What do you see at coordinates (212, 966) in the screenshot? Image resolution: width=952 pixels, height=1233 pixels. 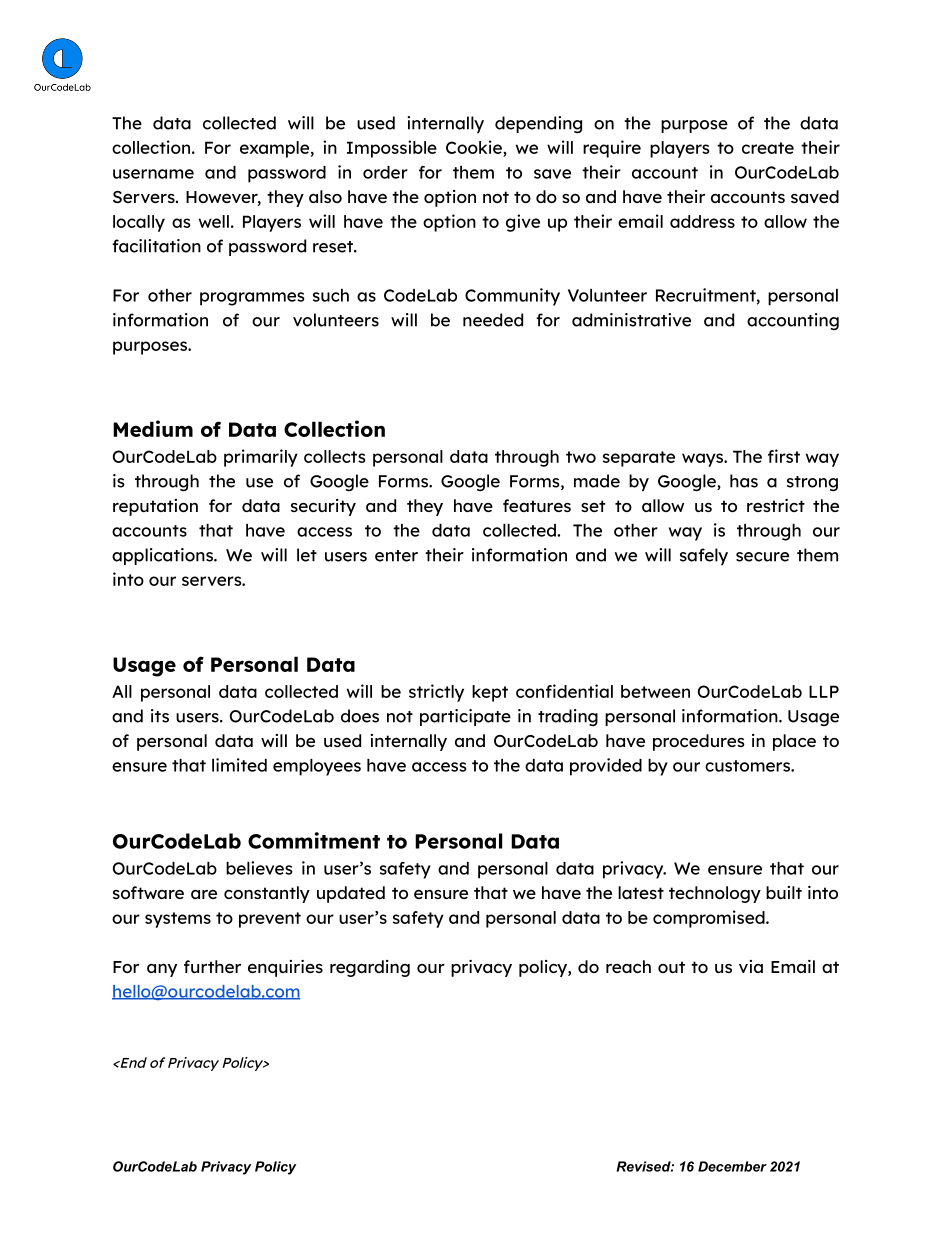 I see `further` at bounding box center [212, 966].
